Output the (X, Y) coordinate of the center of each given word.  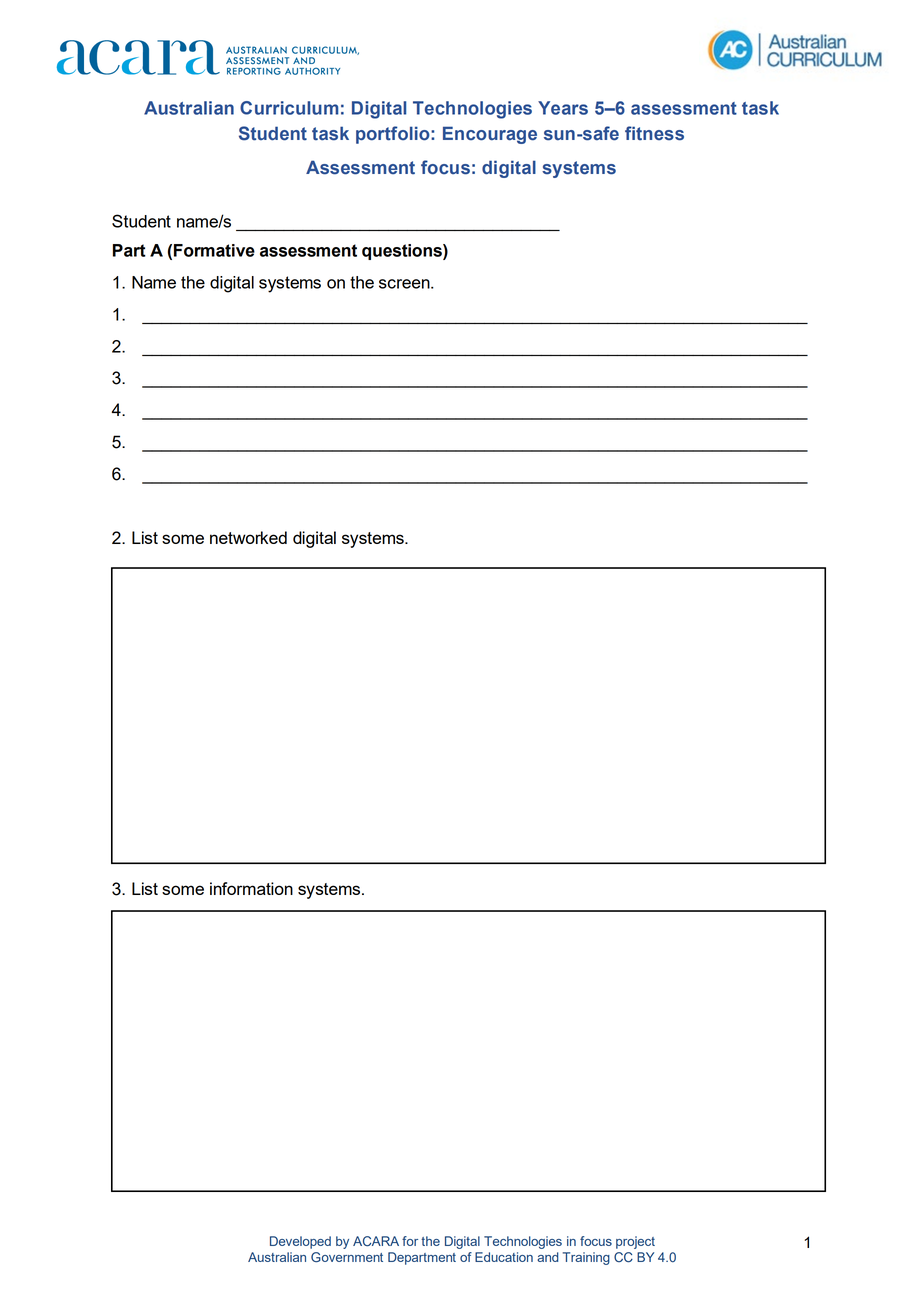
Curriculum (289, 108)
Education (504, 1257)
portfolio (394, 135)
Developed (300, 1242)
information (251, 888)
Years (563, 108)
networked (248, 537)
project (635, 1242)
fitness (654, 133)
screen (405, 284)
